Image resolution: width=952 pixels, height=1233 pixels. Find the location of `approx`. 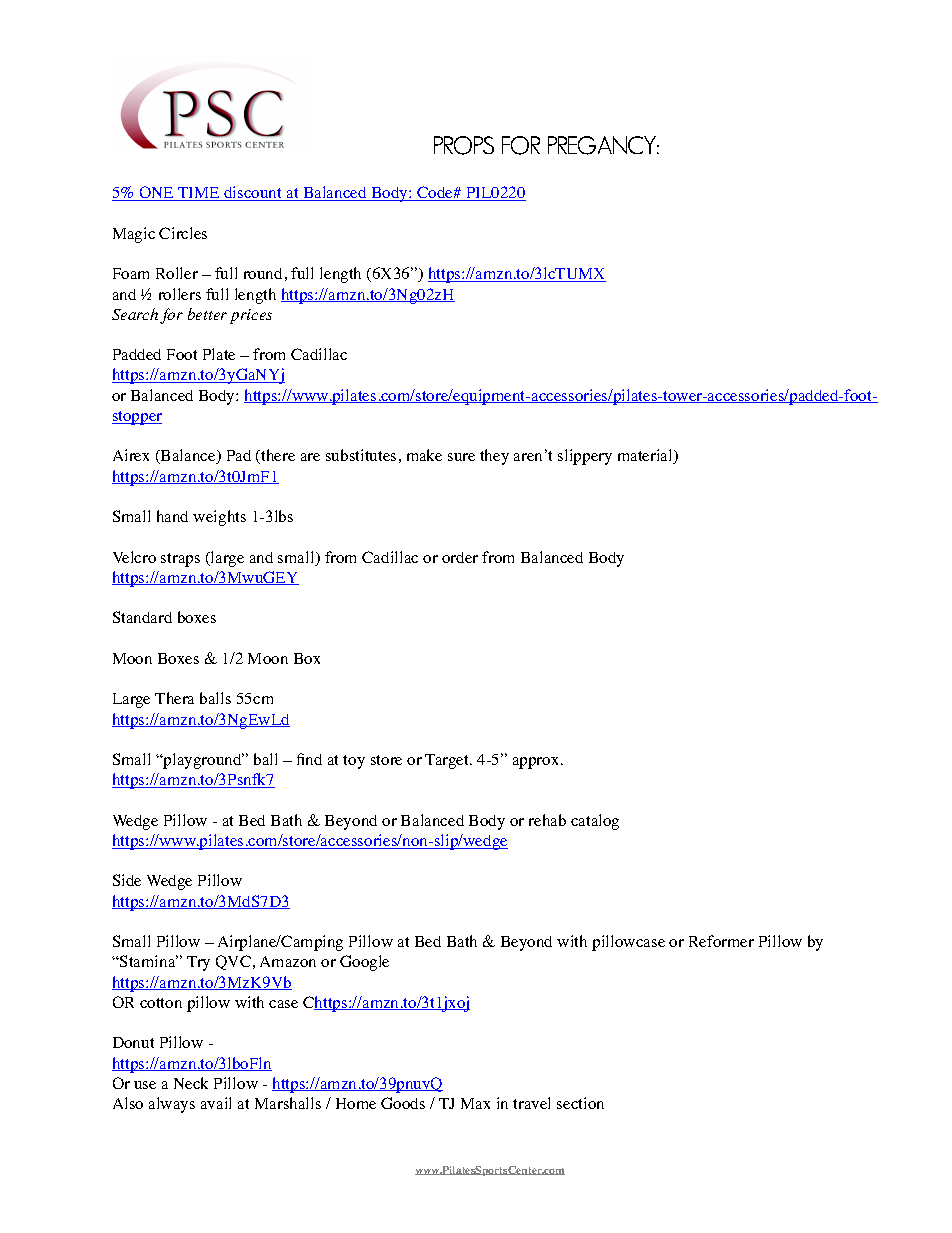

approx is located at coordinates (537, 763).
